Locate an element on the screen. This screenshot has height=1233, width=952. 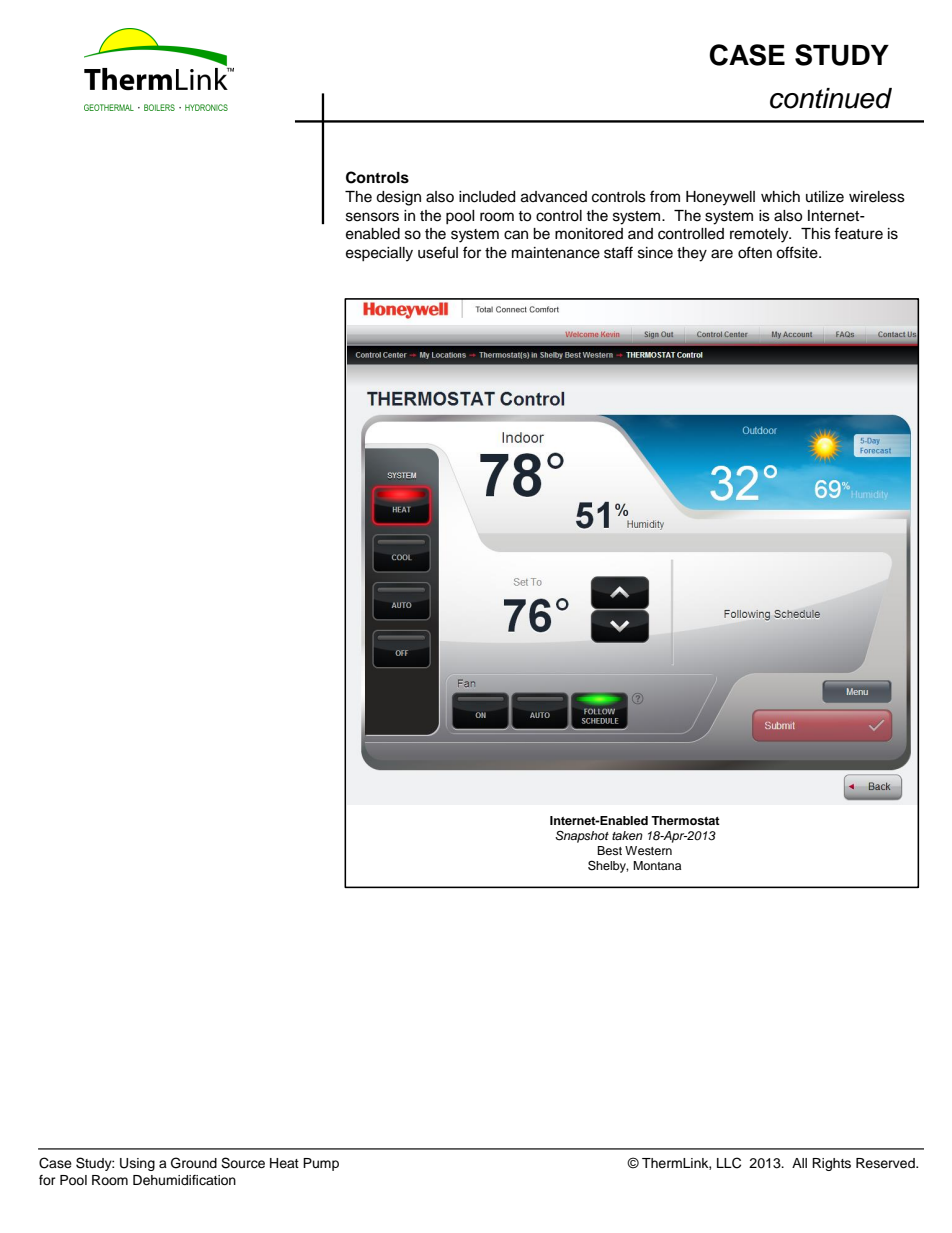
Source is located at coordinates (243, 1163).
